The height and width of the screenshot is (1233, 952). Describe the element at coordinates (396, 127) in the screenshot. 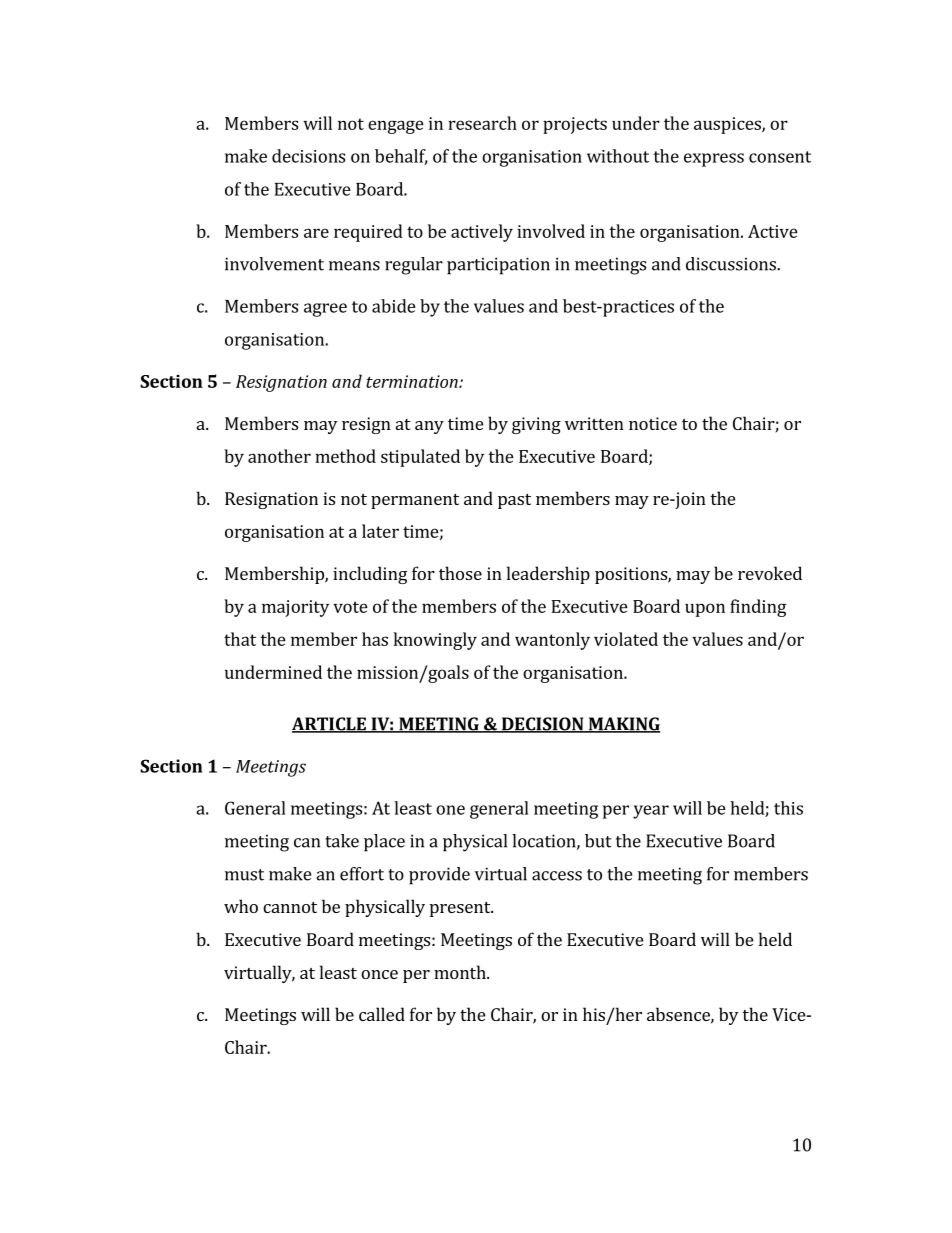

I see `engage` at that location.
